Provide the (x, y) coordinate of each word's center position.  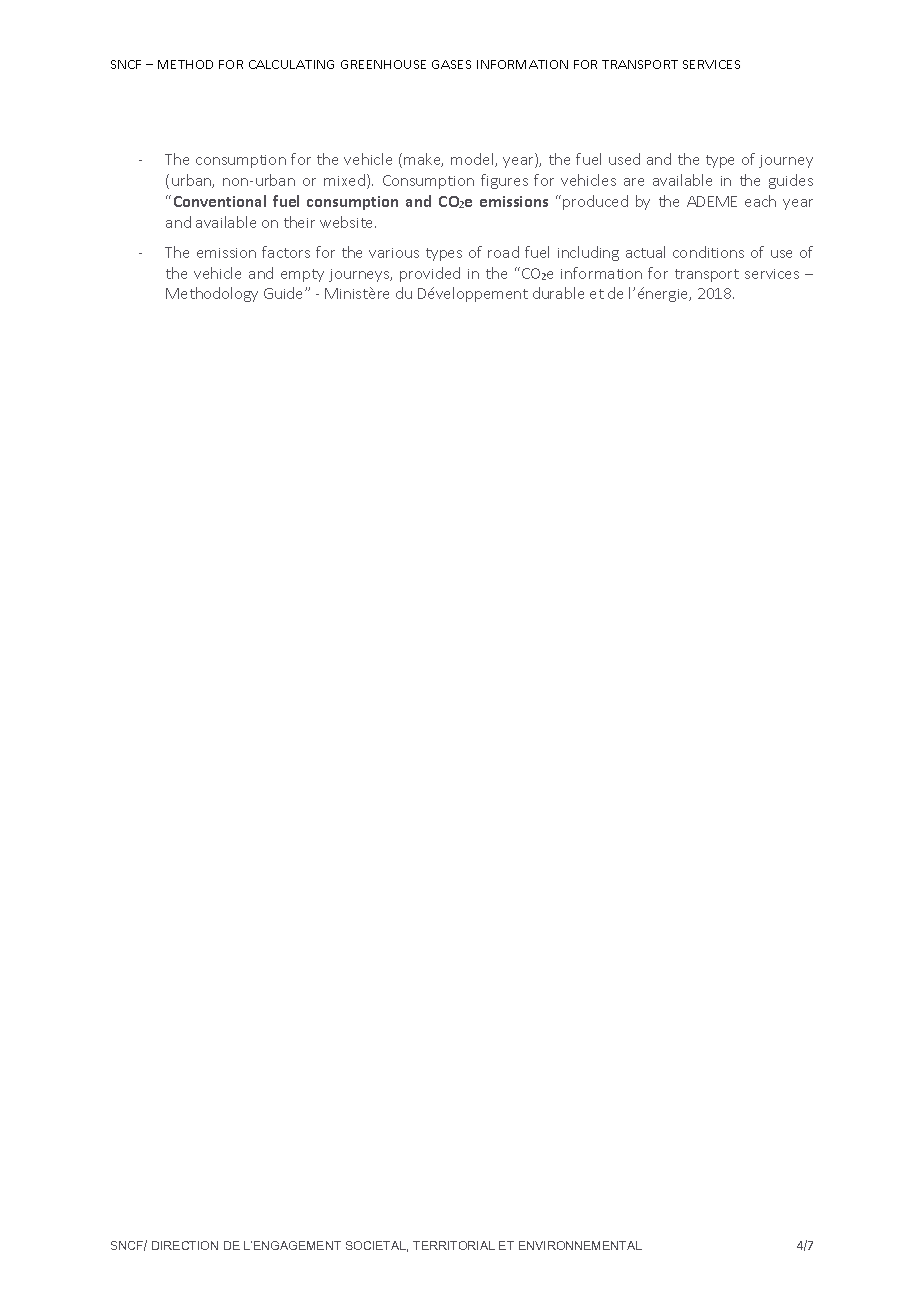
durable (558, 293)
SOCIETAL (377, 1246)
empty (302, 275)
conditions (708, 252)
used (624, 159)
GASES (451, 64)
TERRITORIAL (454, 1245)
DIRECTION (185, 1245)
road (503, 252)
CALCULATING (291, 64)
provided (430, 274)
